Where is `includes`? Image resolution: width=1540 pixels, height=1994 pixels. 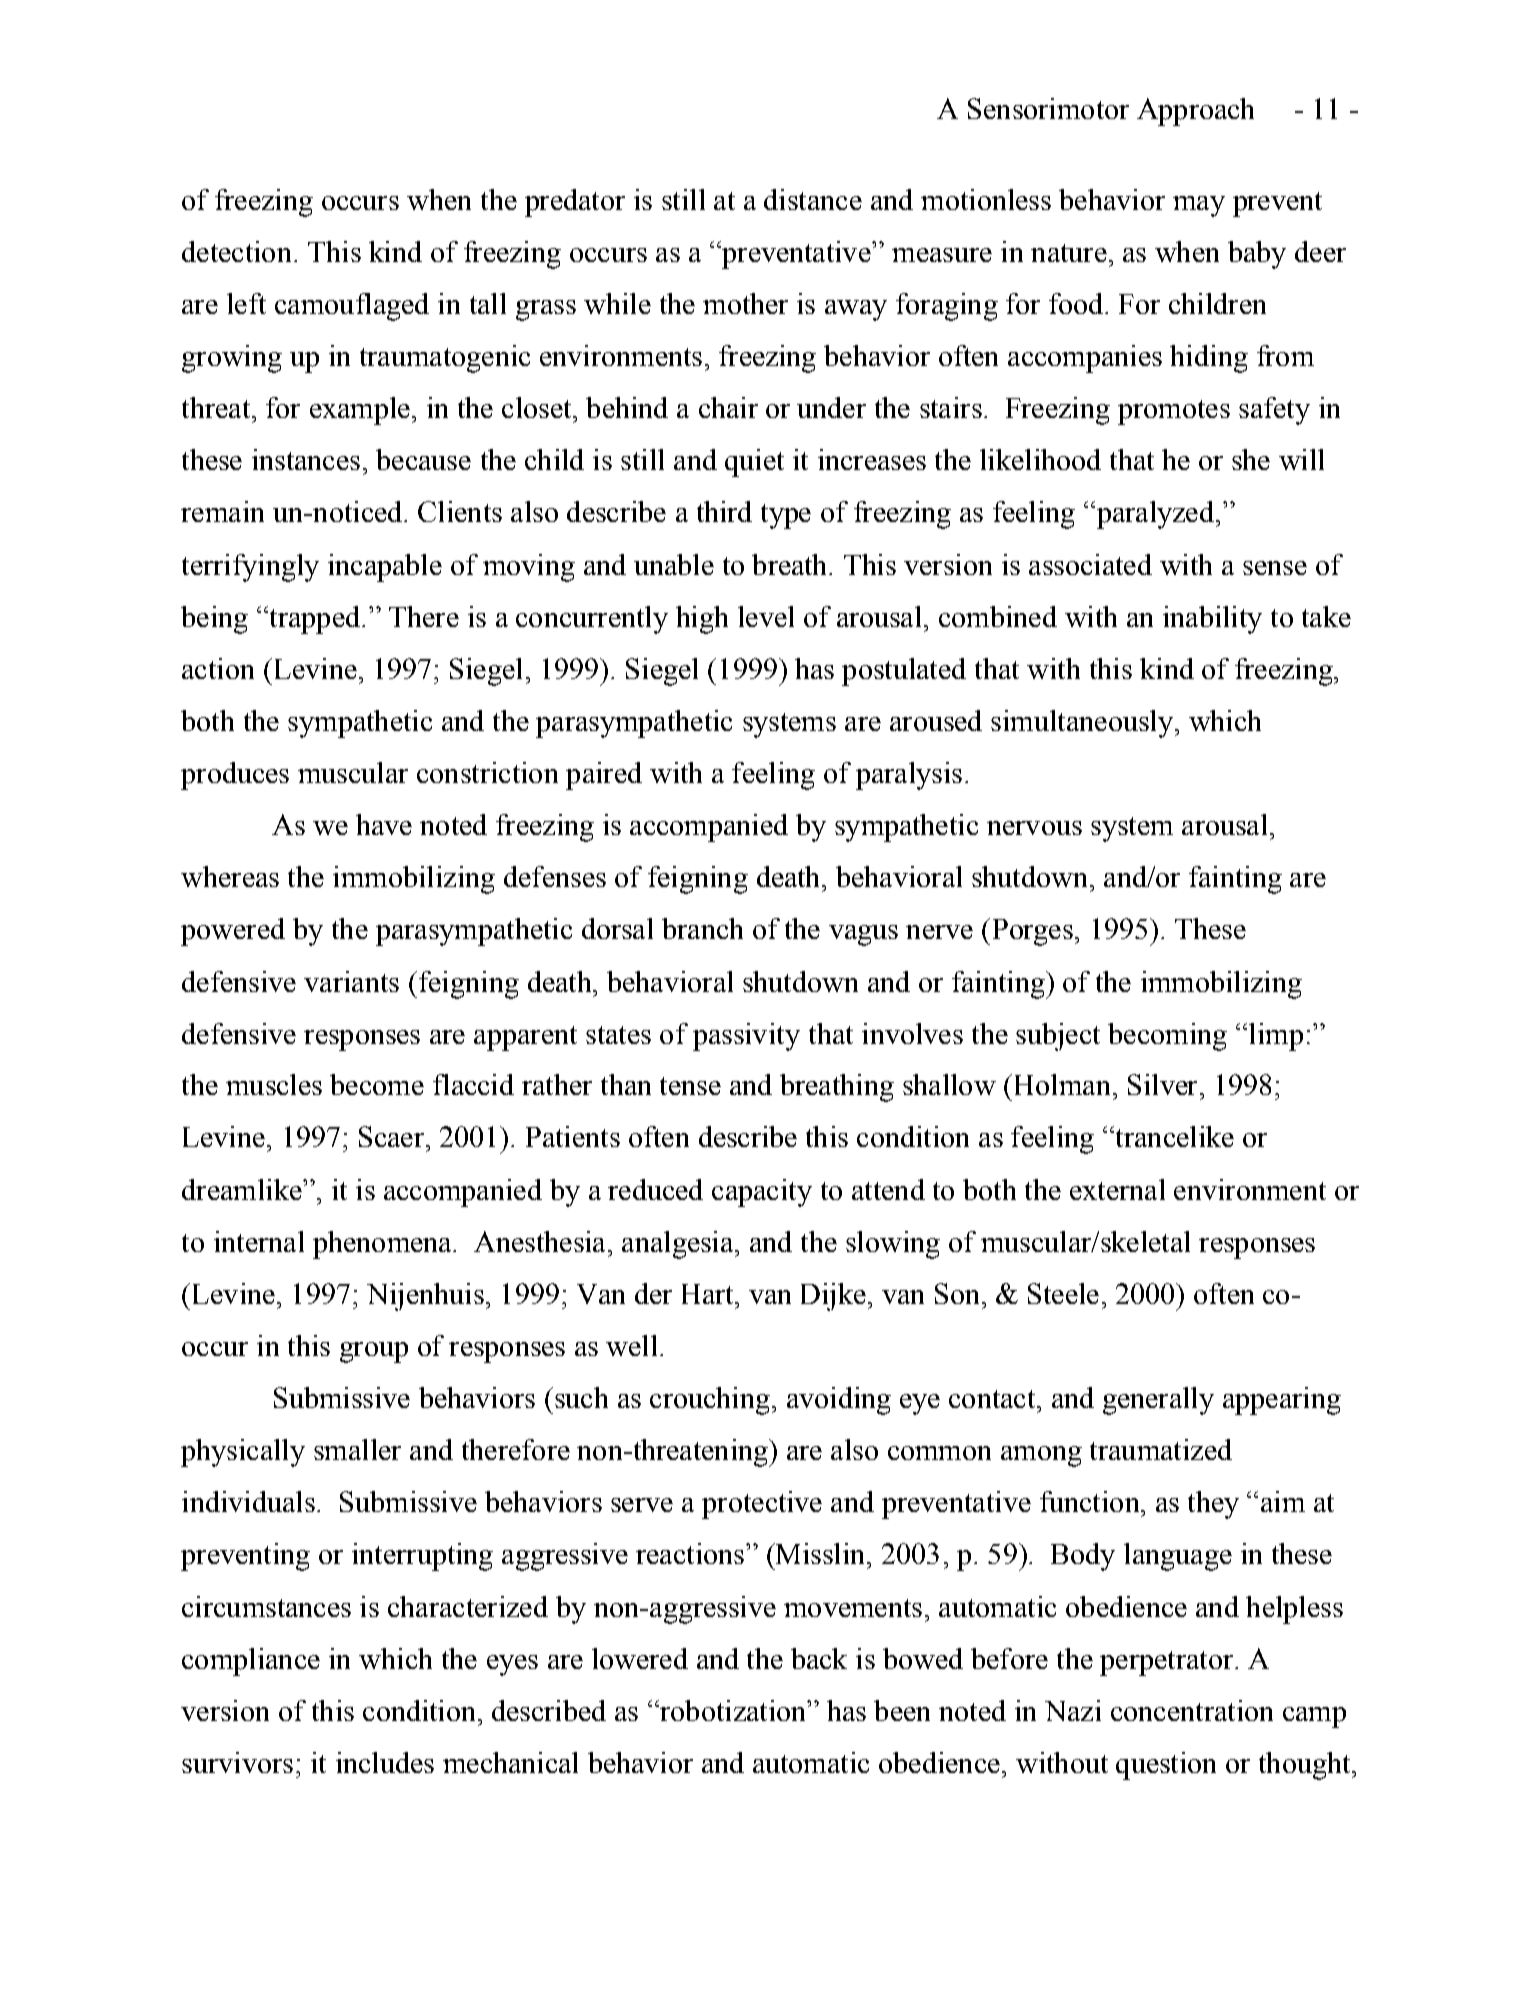 includes is located at coordinates (385, 1762).
